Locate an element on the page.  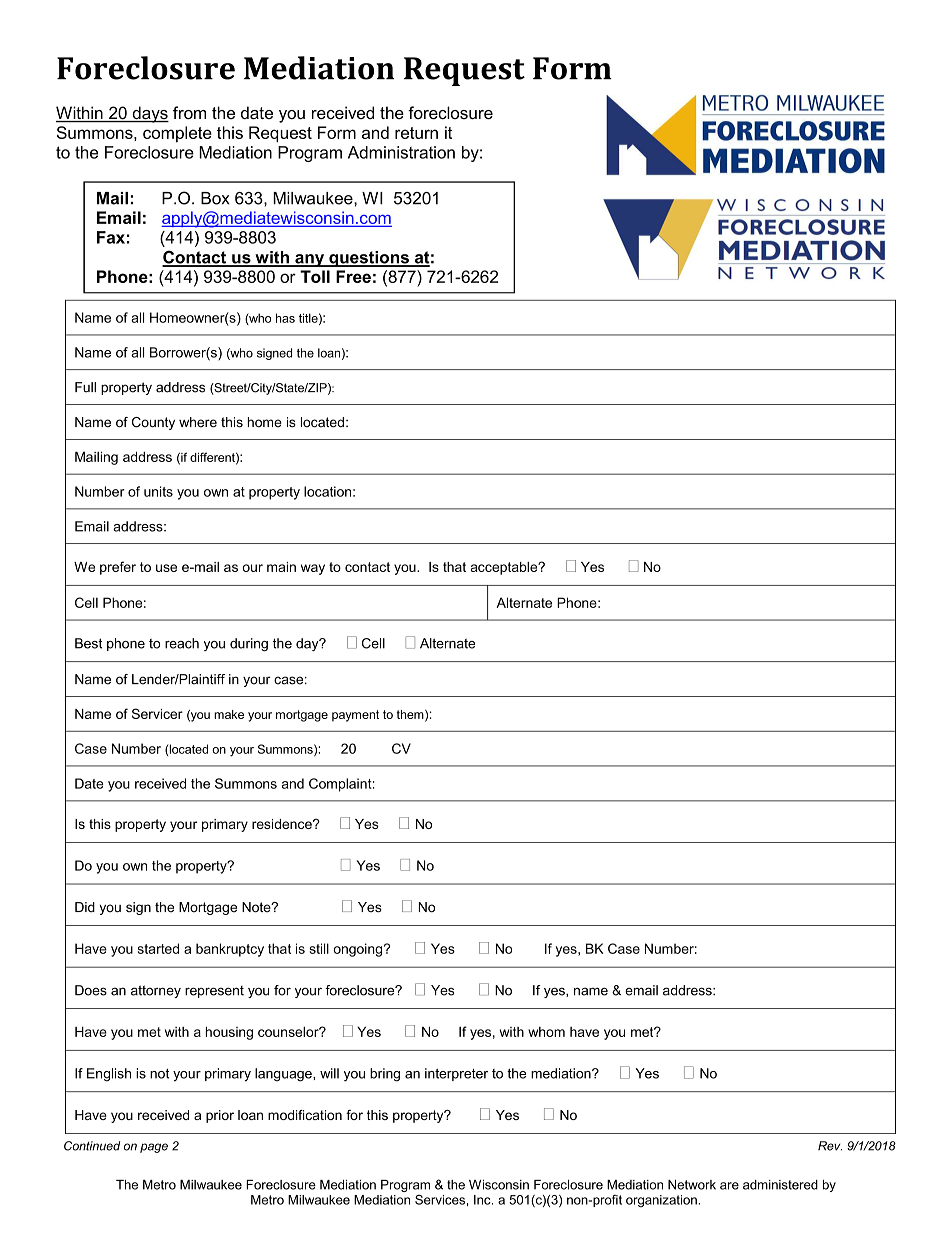
Services is located at coordinates (440, 1200).
